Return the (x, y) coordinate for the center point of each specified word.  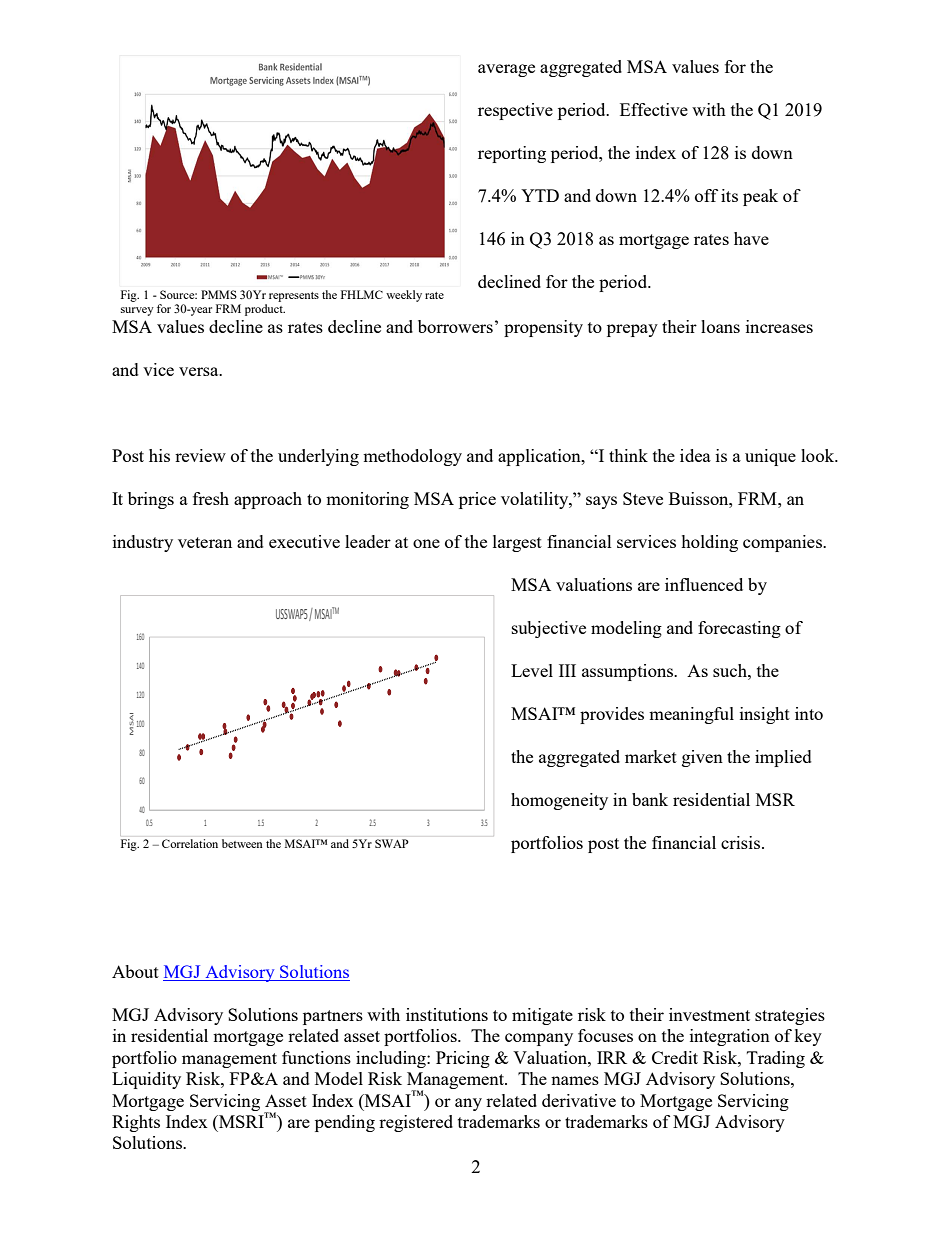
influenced (704, 584)
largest (517, 543)
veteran (205, 542)
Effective (654, 109)
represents (294, 297)
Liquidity (146, 1080)
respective (515, 111)
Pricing (463, 1059)
